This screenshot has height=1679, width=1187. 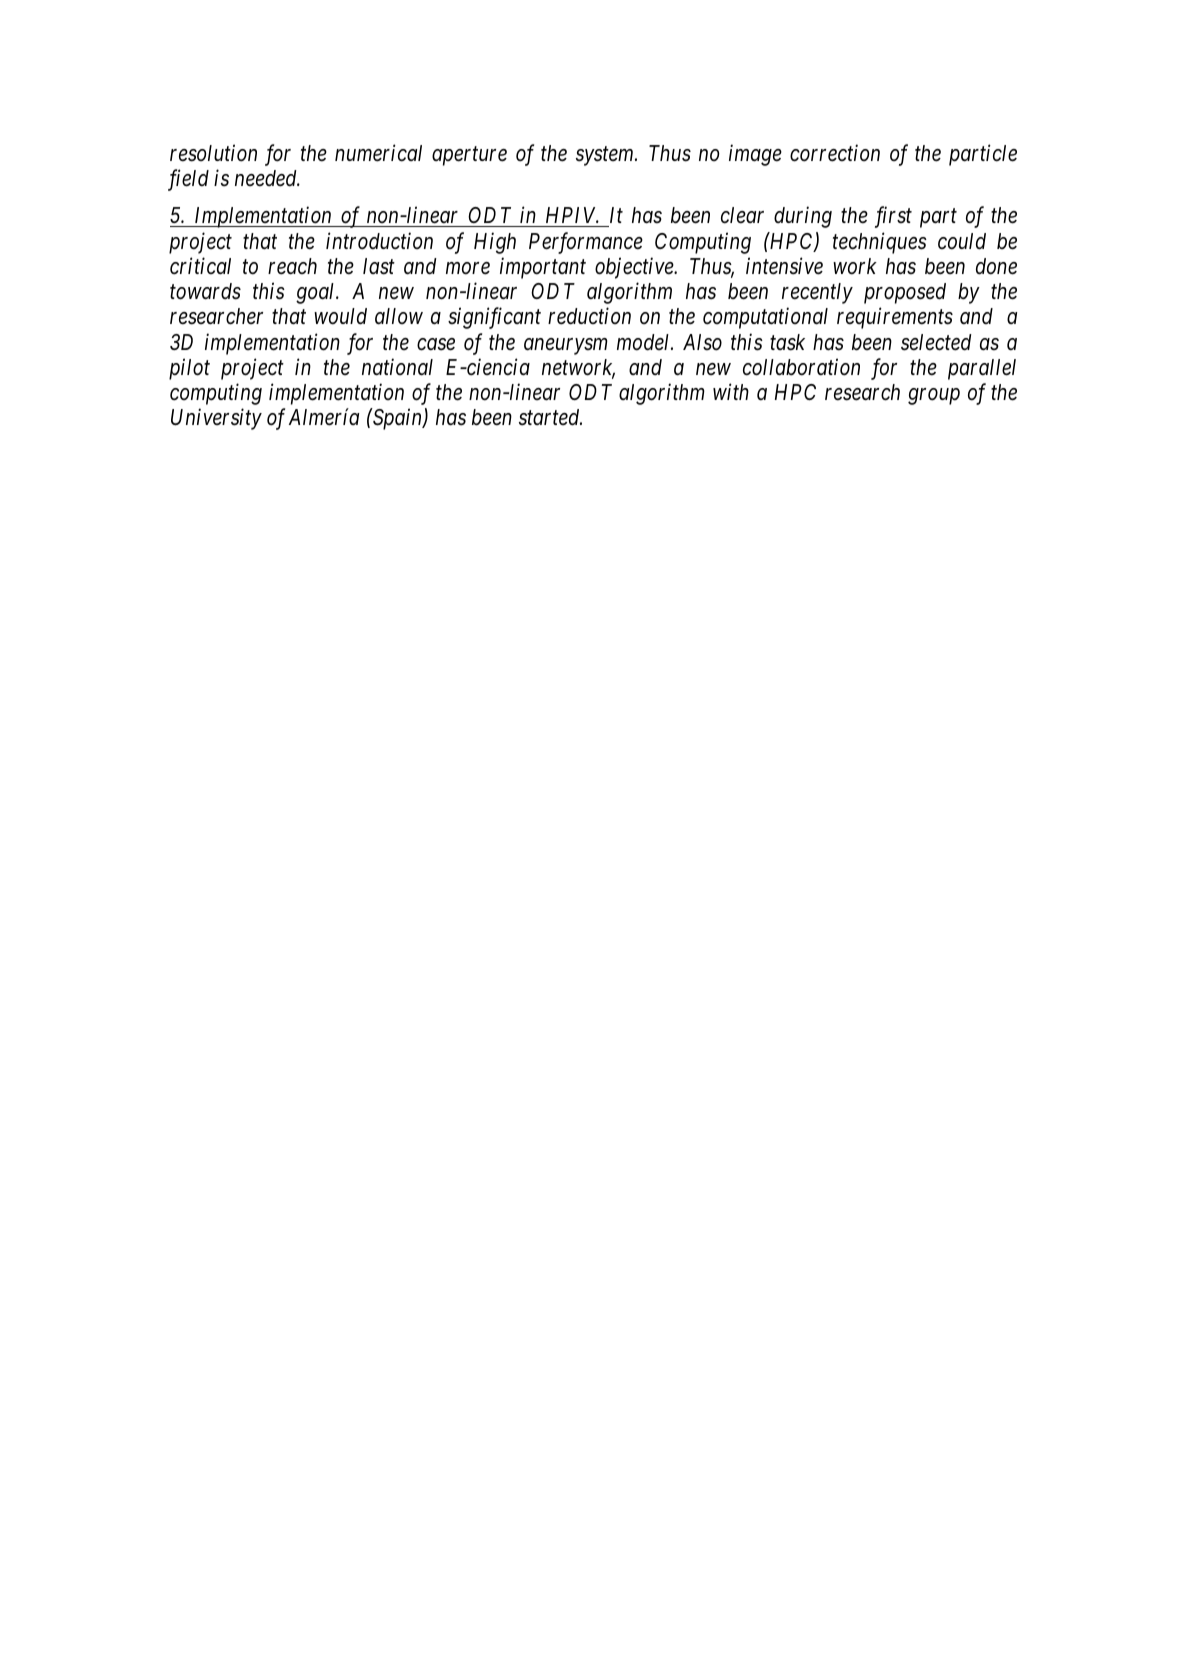 What do you see at coordinates (586, 243) in the screenshot?
I see `Performance` at bounding box center [586, 243].
